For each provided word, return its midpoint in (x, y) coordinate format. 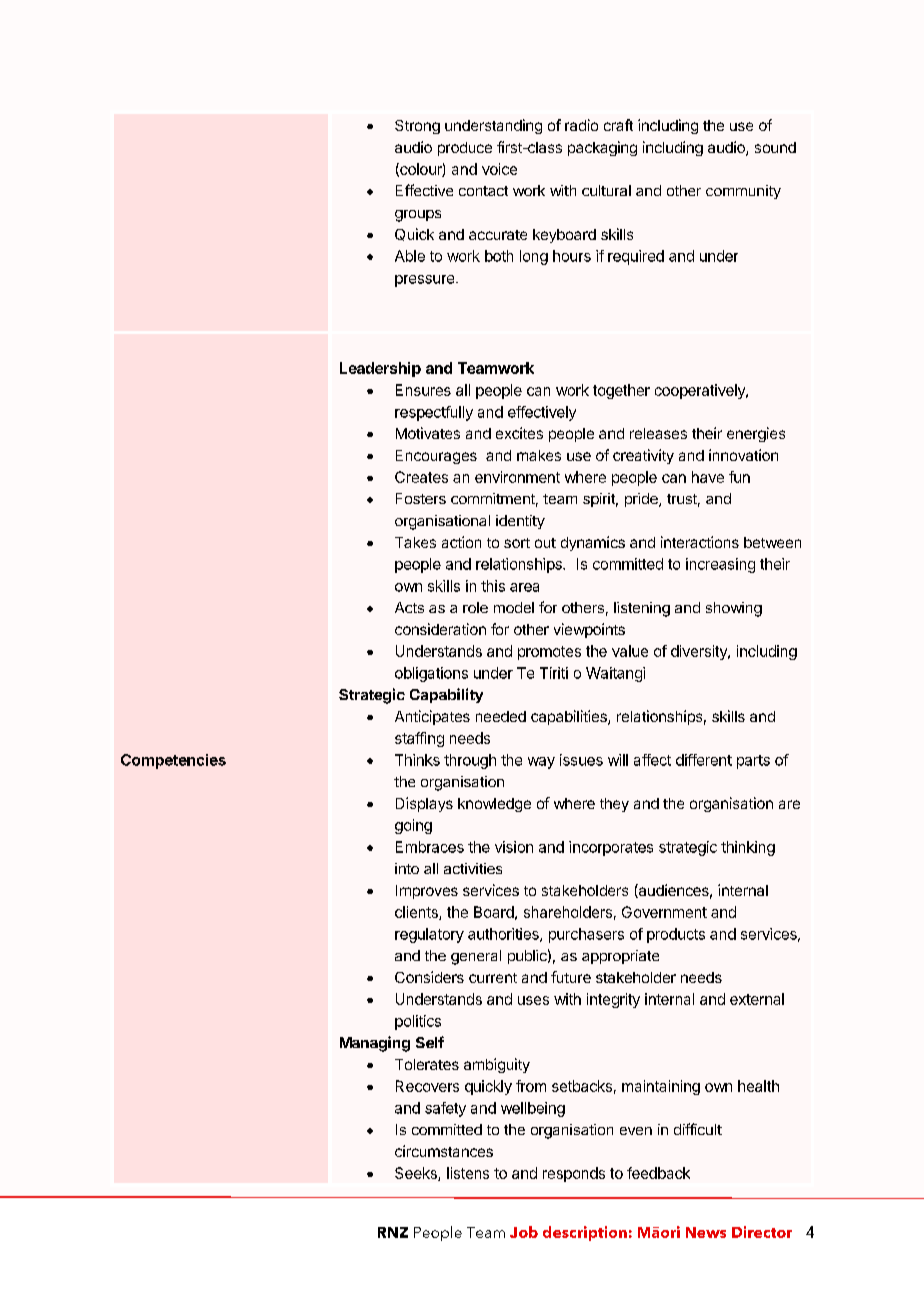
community (743, 192)
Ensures (423, 390)
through (470, 761)
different (704, 760)
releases (658, 433)
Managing (375, 1044)
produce (465, 149)
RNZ (393, 1232)
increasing (720, 565)
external (757, 999)
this (493, 586)
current (493, 978)
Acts (409, 607)
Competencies (173, 761)
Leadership (380, 369)
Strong (417, 127)
